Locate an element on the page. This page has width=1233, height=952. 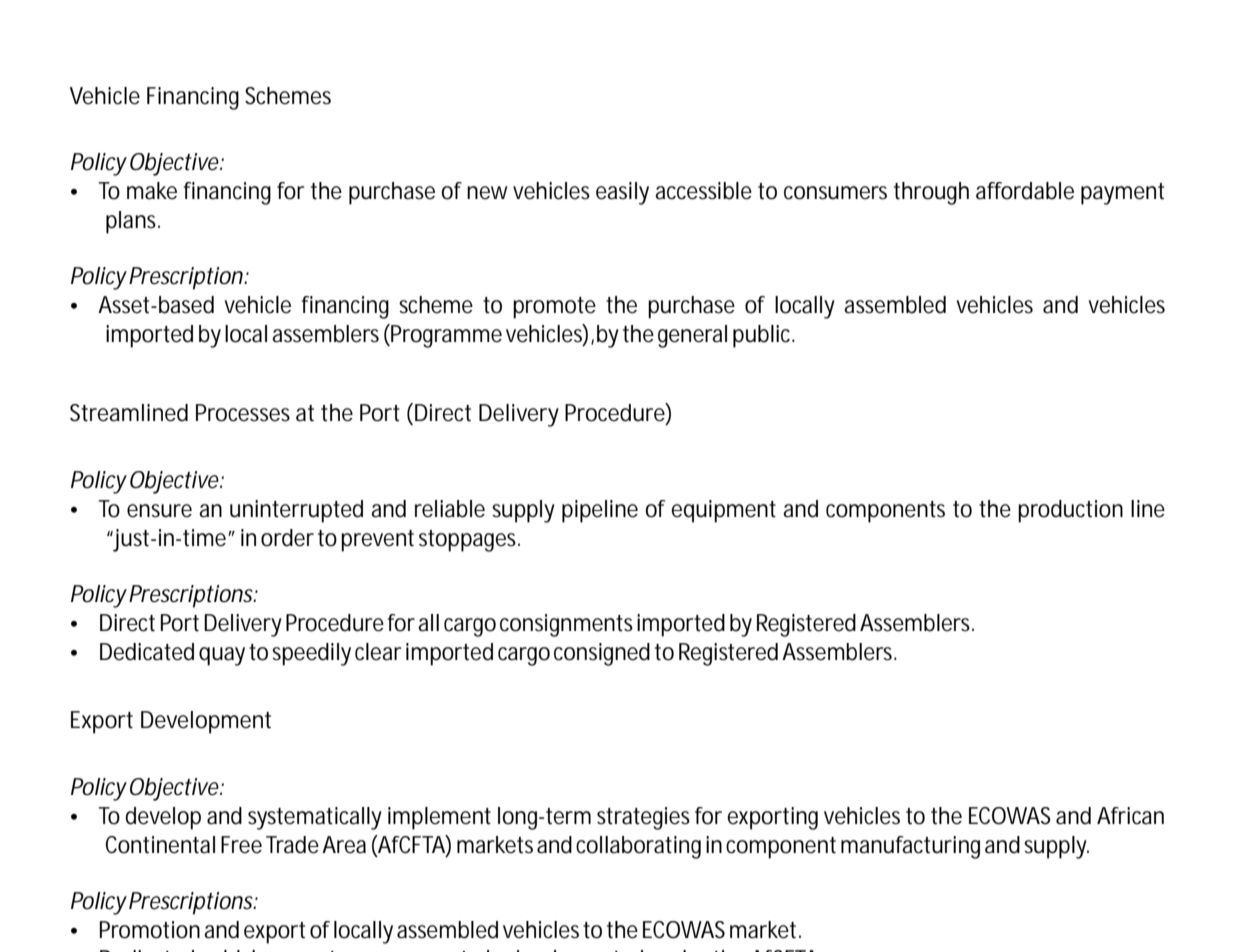
affordable is located at coordinates (1025, 191).
